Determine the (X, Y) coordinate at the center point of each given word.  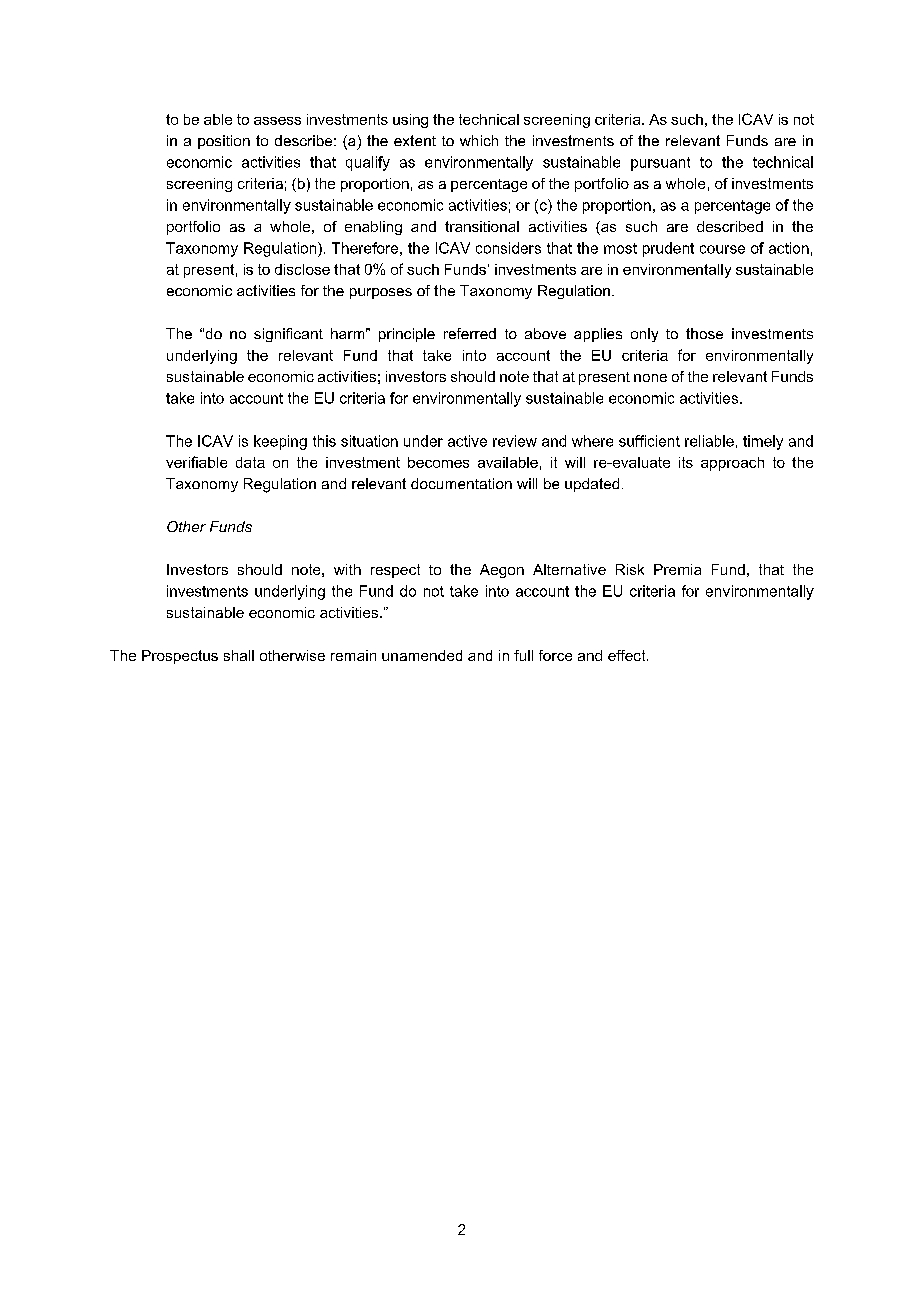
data (250, 462)
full (523, 655)
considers (508, 248)
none (650, 378)
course (722, 249)
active (467, 441)
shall (239, 655)
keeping (280, 442)
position (224, 142)
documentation (461, 483)
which (479, 140)
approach (732, 464)
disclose (302, 269)
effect (628, 655)
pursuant (660, 164)
